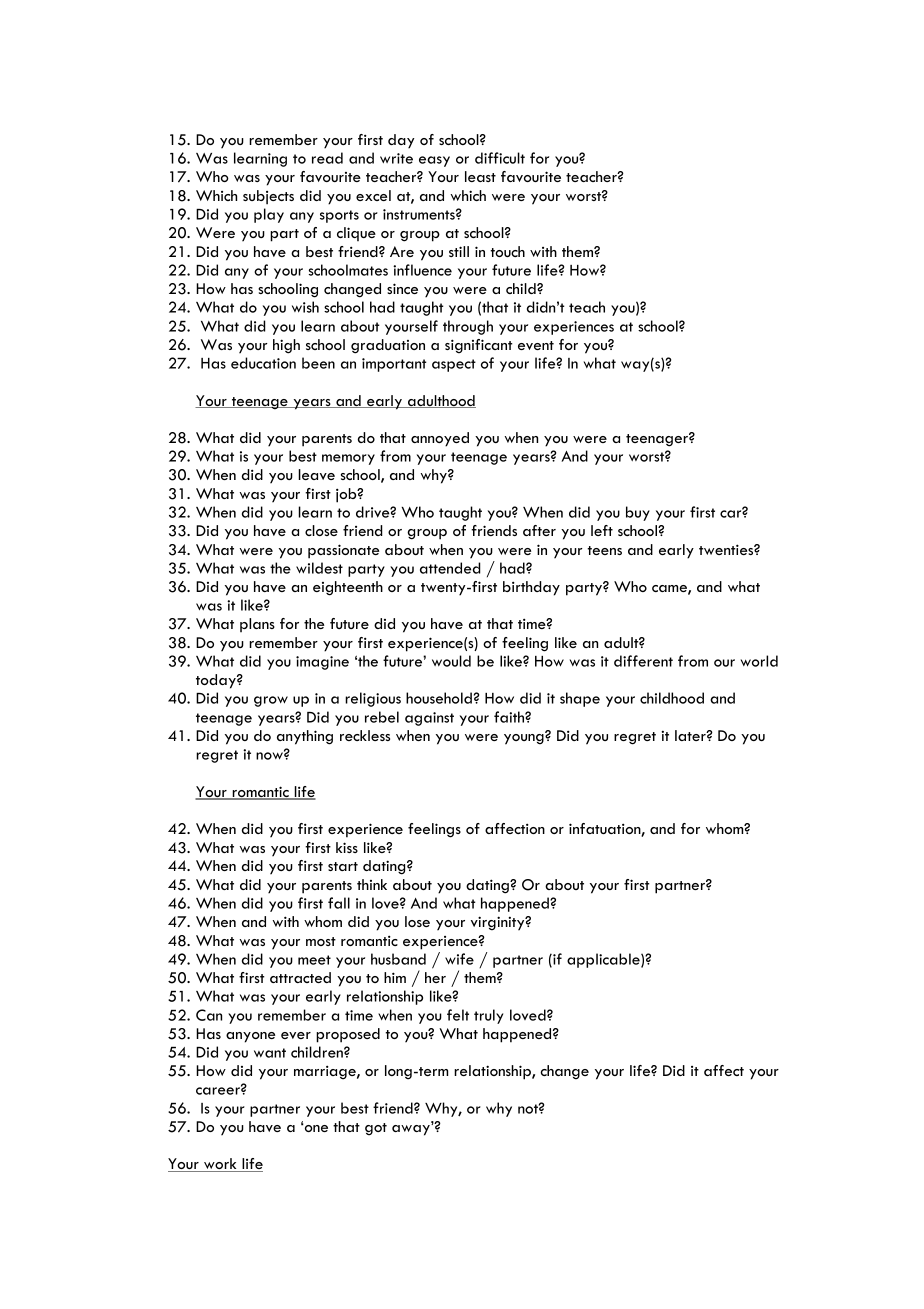  What do you see at coordinates (268, 197) in the screenshot?
I see `subjects` at bounding box center [268, 197].
